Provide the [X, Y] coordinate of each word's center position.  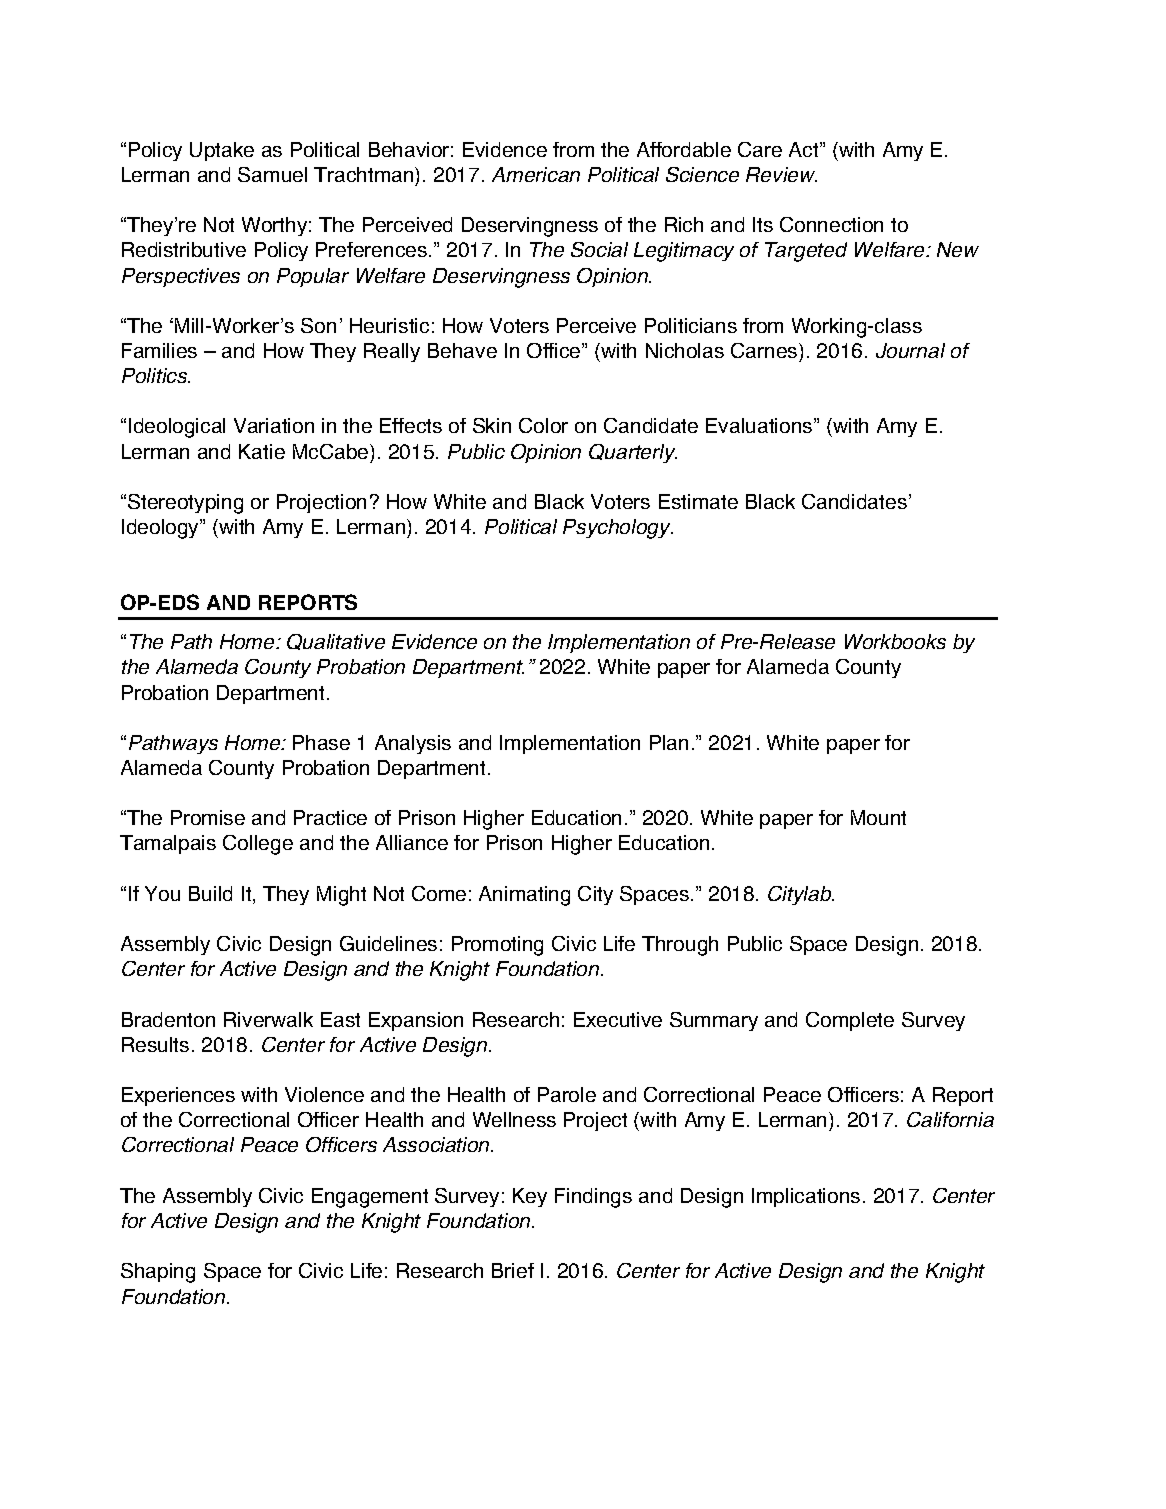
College [258, 845]
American [536, 174]
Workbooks [895, 641]
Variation [274, 425]
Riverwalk [268, 1019]
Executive [618, 1019]
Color [543, 425]
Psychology [618, 529]
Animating [524, 896]
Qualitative [336, 642]
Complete [850, 1021]
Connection [831, 224]
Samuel [272, 174]
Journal [910, 350]
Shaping [158, 1273]
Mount [878, 817]
